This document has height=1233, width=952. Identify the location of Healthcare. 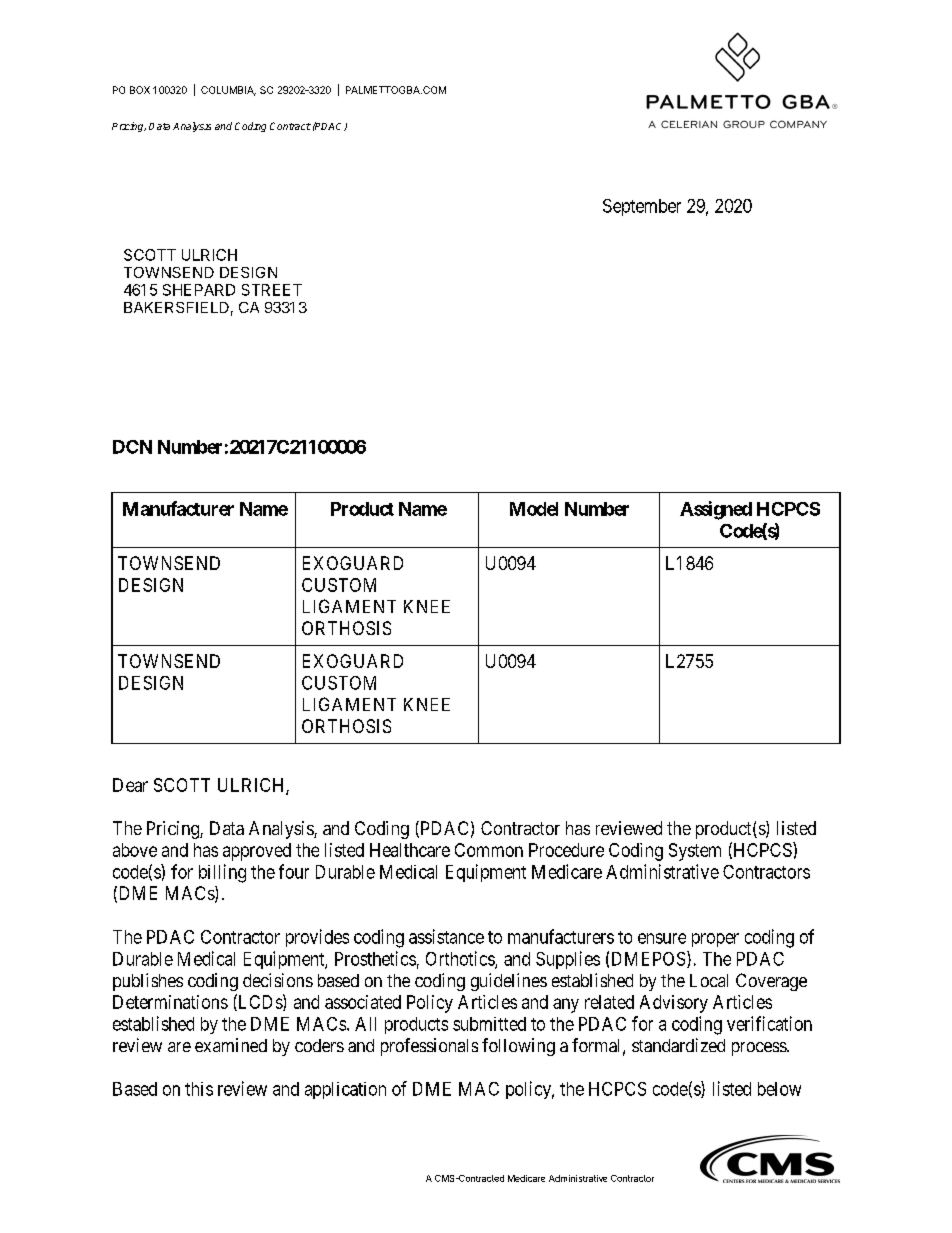
(410, 850).
